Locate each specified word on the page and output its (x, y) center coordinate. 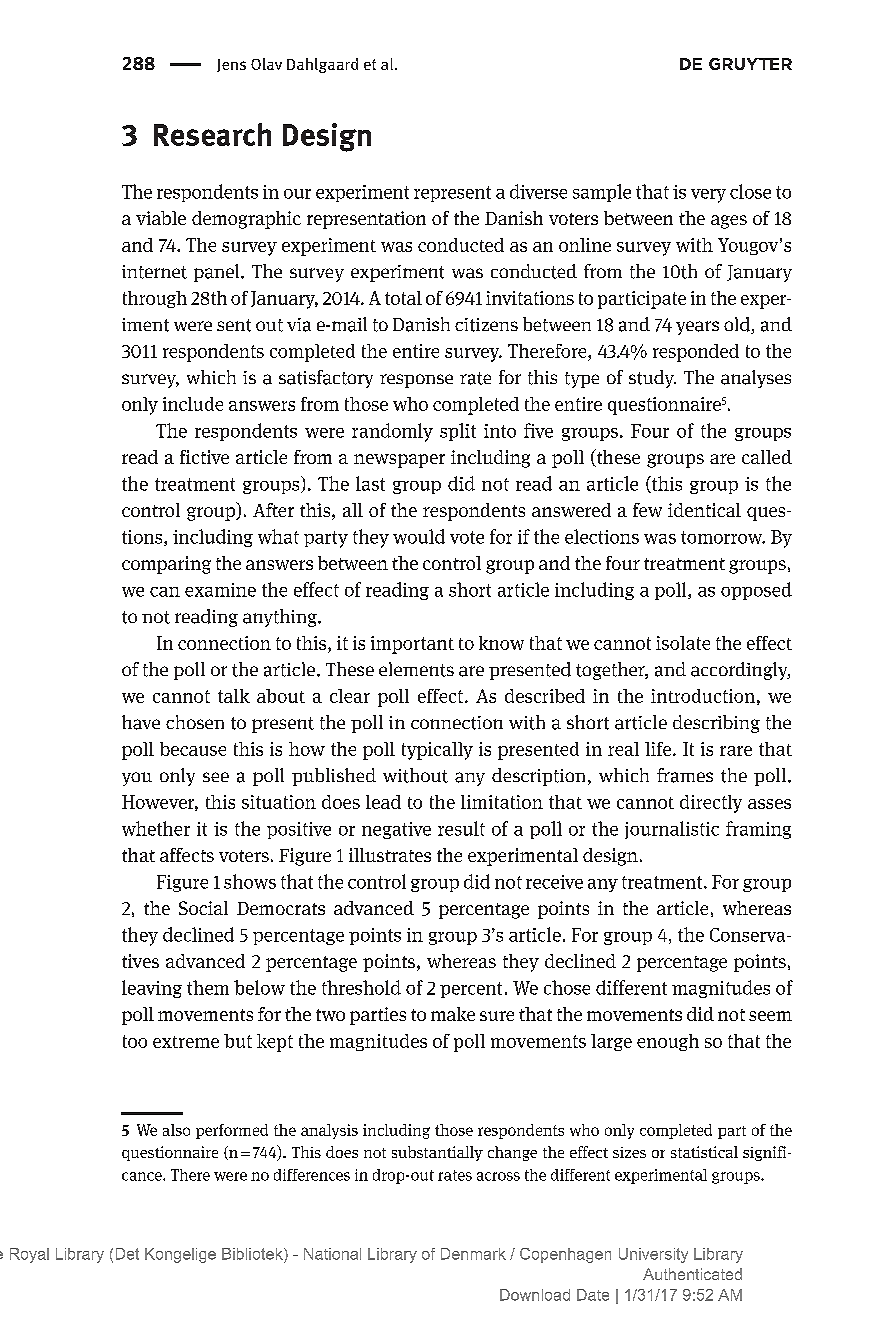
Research (212, 134)
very (708, 196)
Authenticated (692, 1274)
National (332, 1254)
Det (127, 1254)
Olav (266, 64)
